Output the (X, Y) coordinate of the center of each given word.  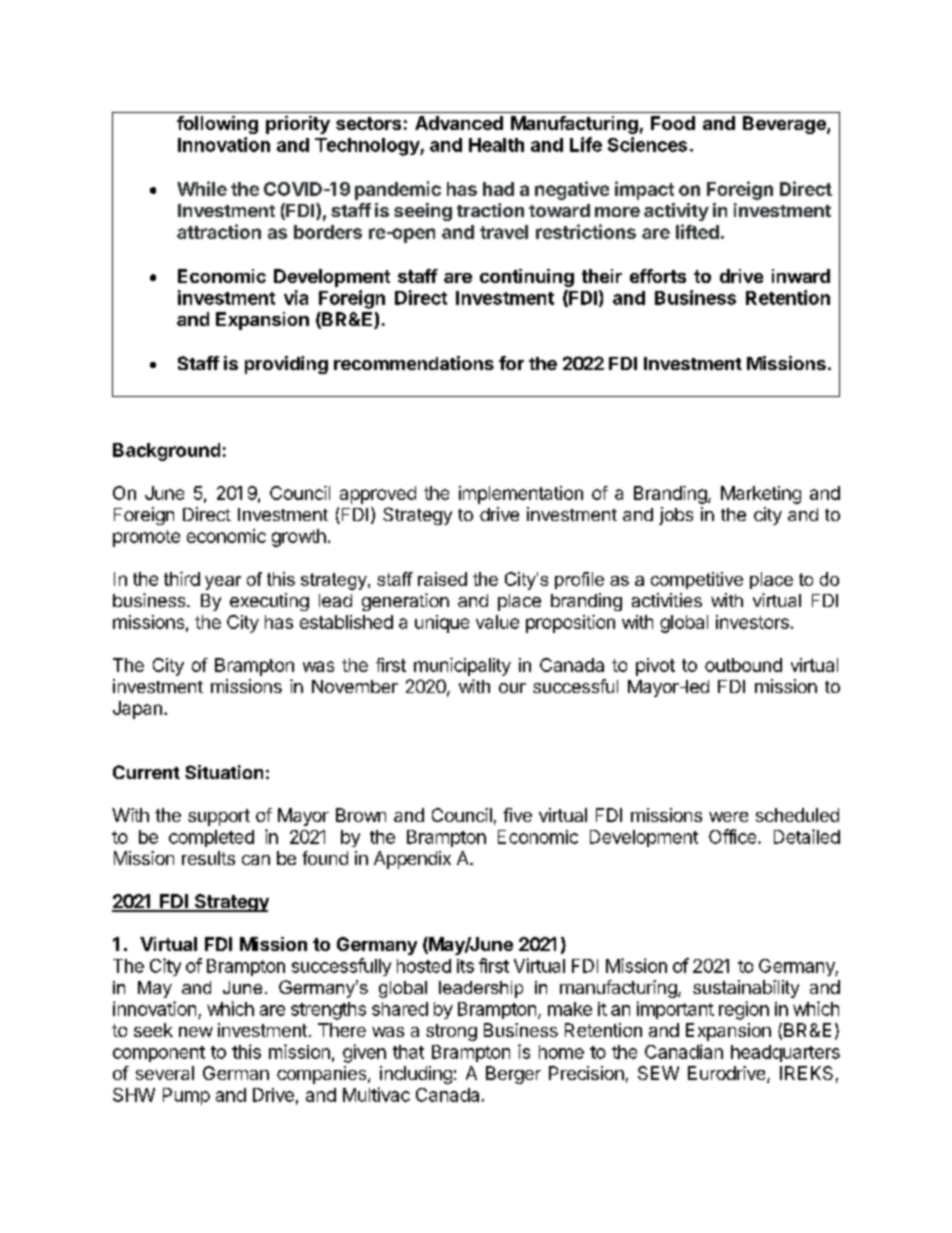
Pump (186, 1096)
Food (673, 123)
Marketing (761, 495)
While (202, 188)
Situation (224, 772)
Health (496, 145)
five (517, 815)
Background (166, 452)
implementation (521, 495)
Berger (513, 1075)
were (728, 817)
